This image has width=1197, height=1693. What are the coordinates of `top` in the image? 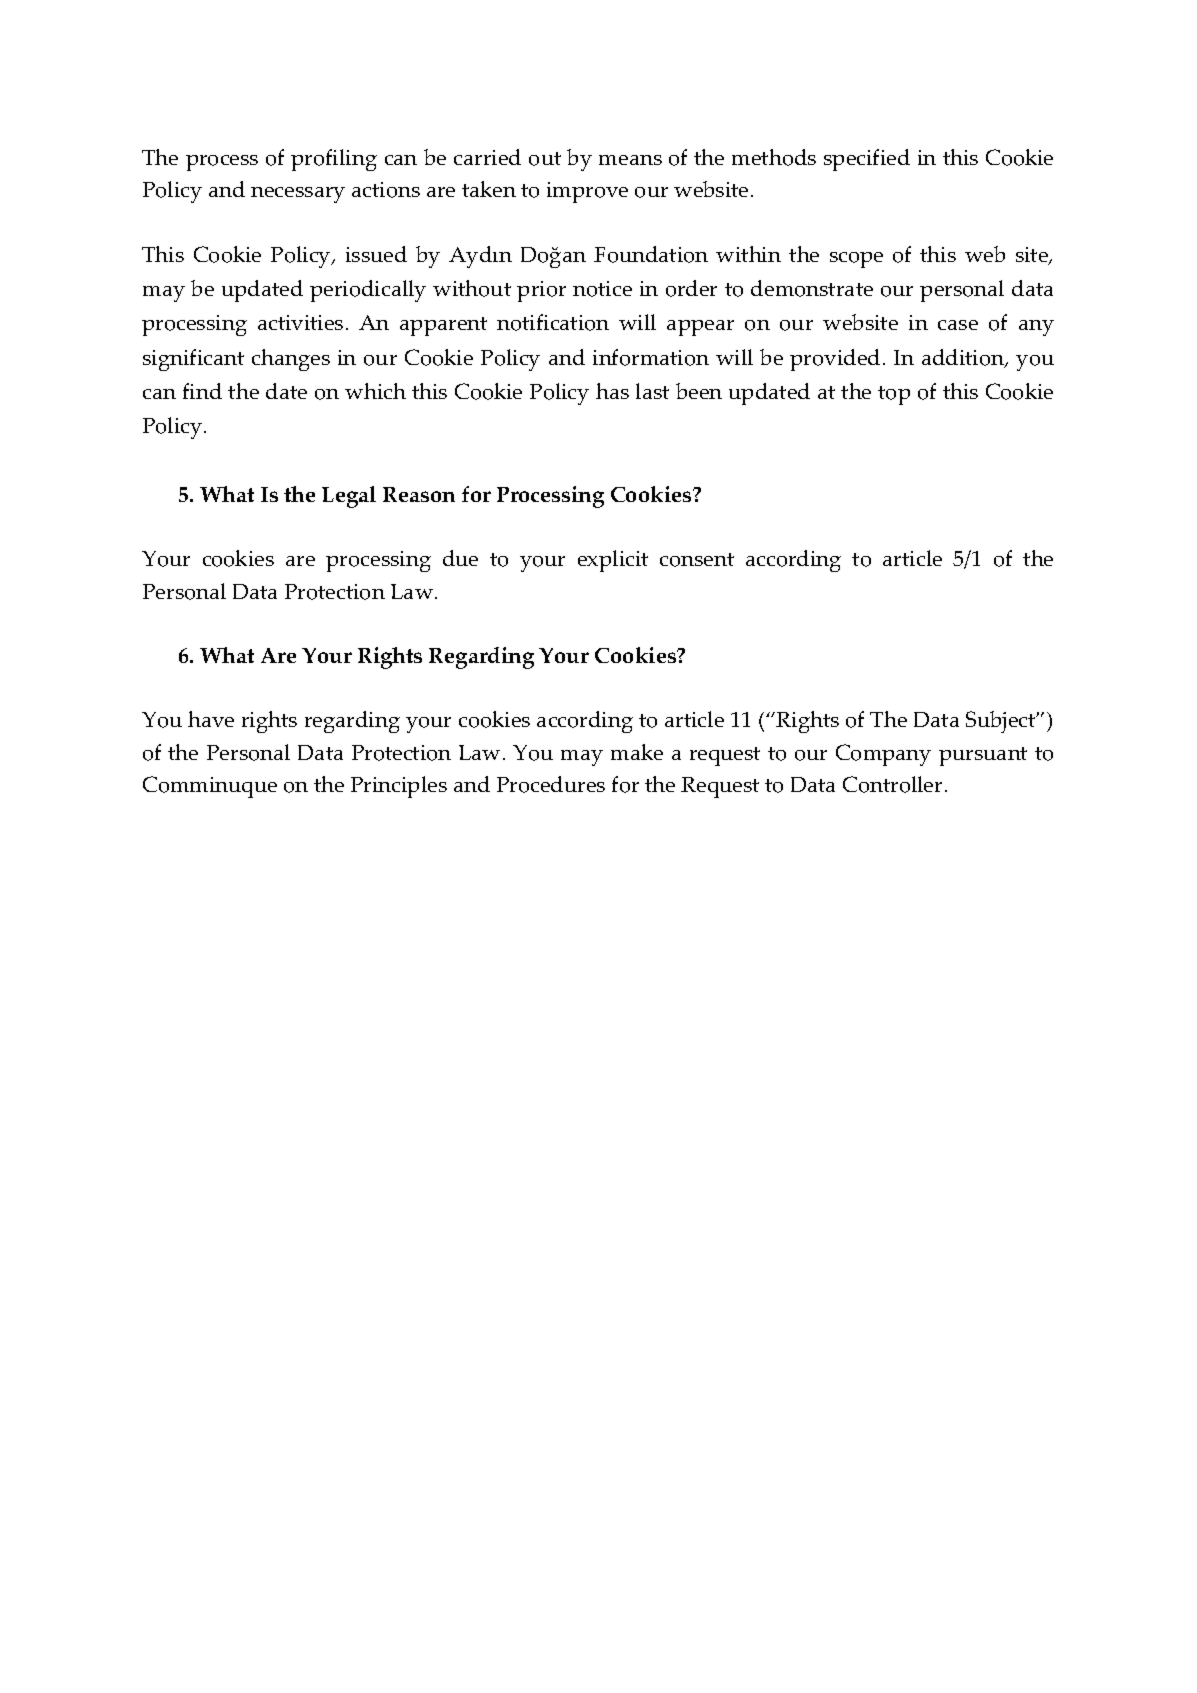 It's located at (894, 395).
